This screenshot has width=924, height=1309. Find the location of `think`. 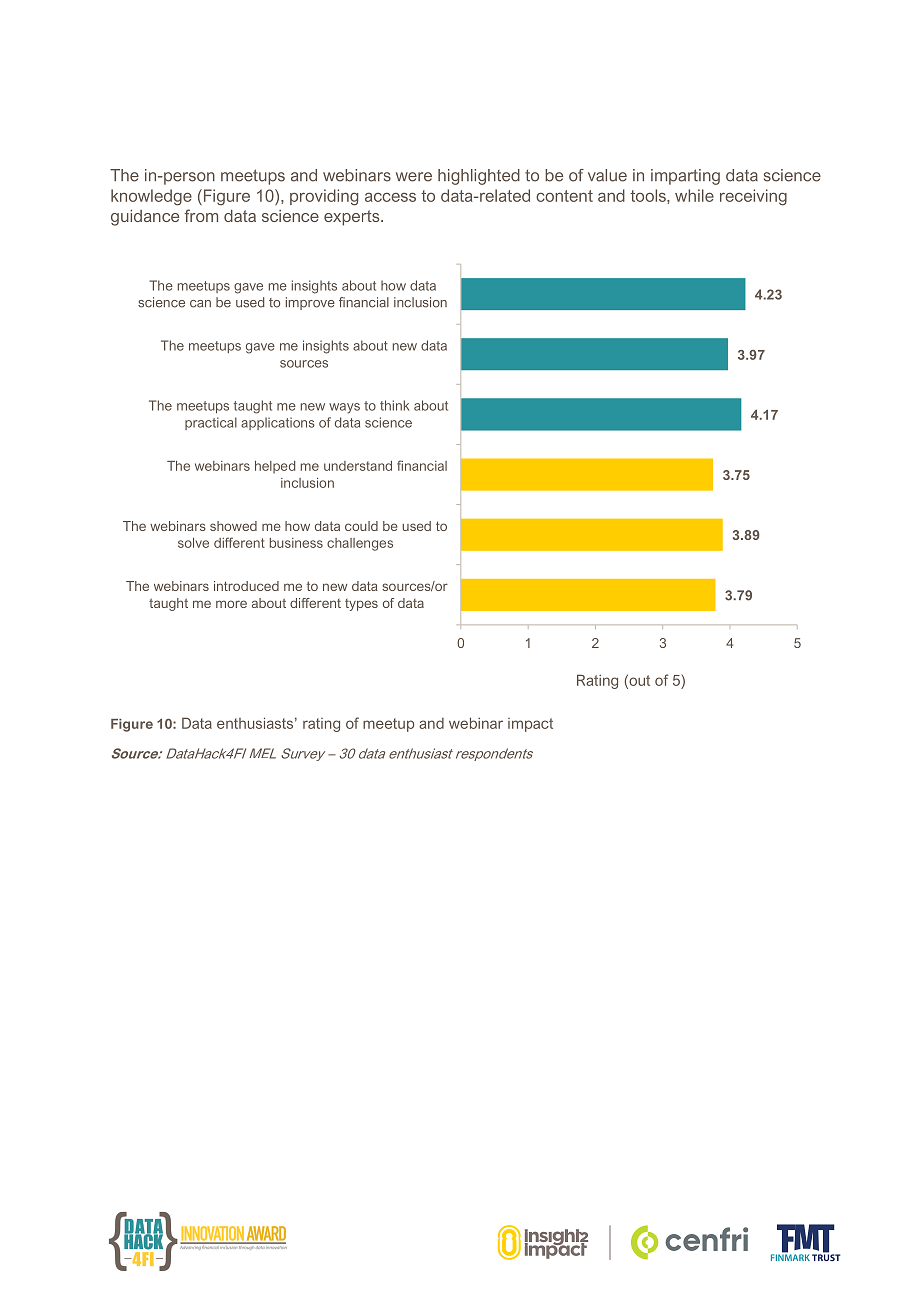

think is located at coordinates (394, 405).
